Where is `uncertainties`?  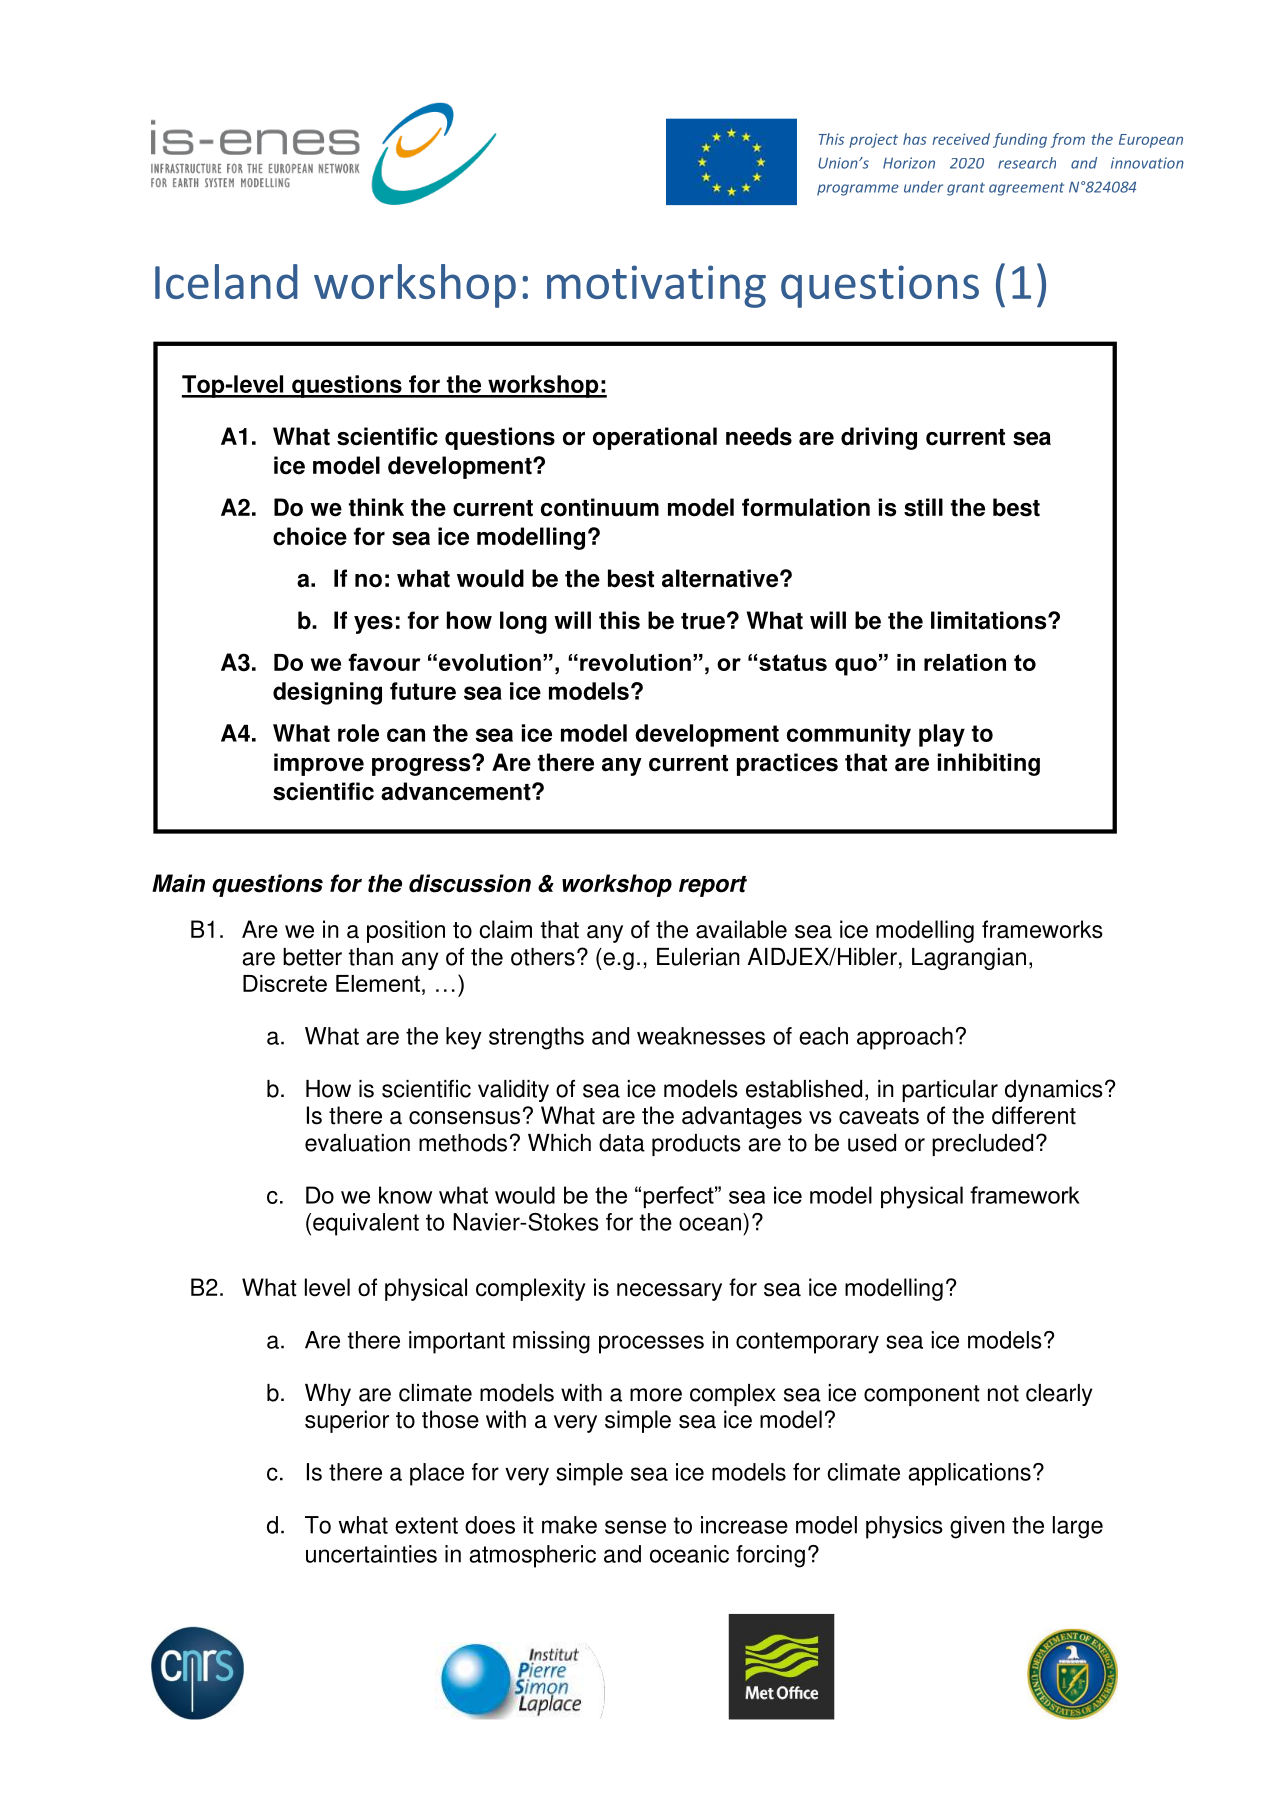
uncertainties is located at coordinates (371, 1554).
